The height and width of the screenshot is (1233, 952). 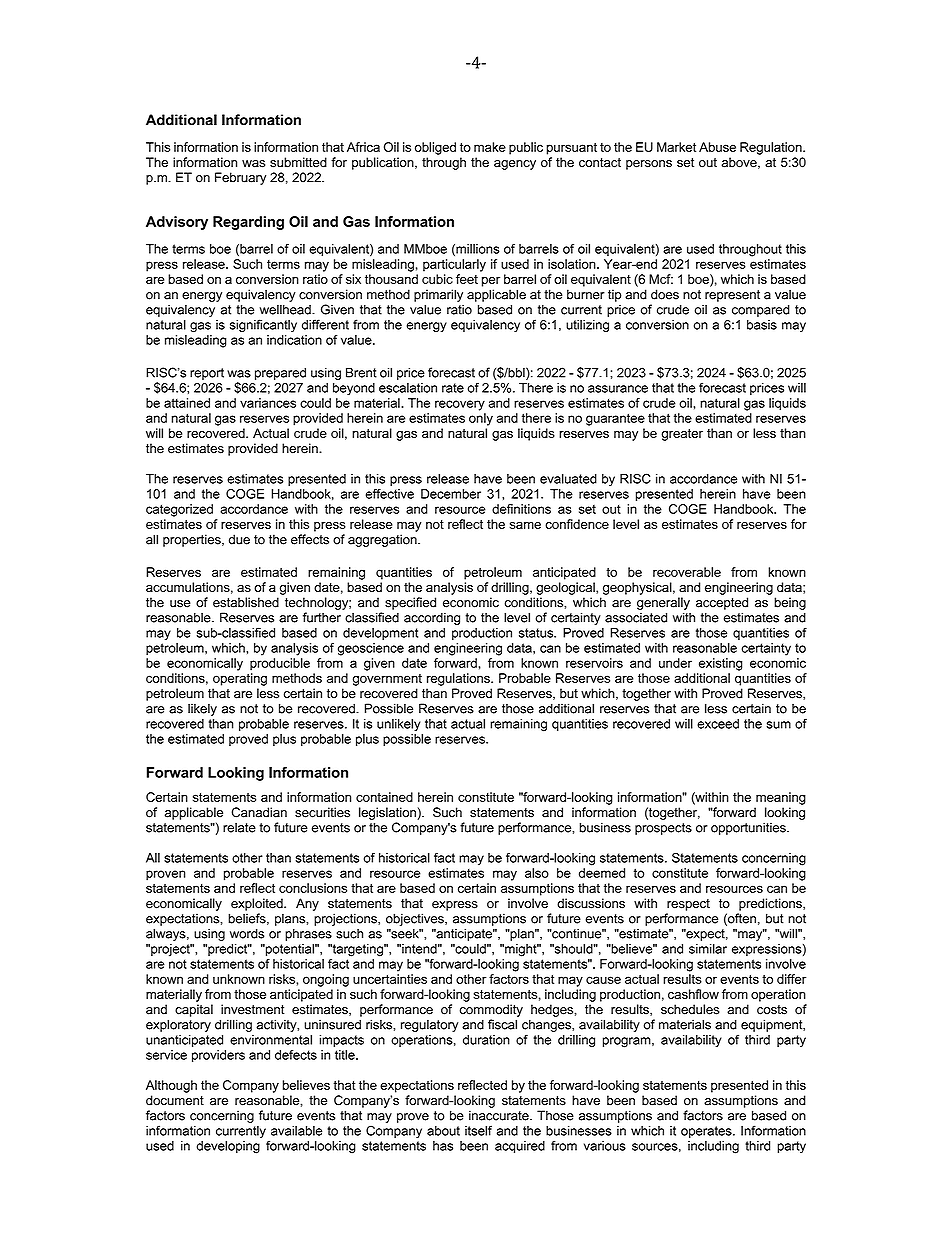 I want to click on according, so click(x=432, y=618).
